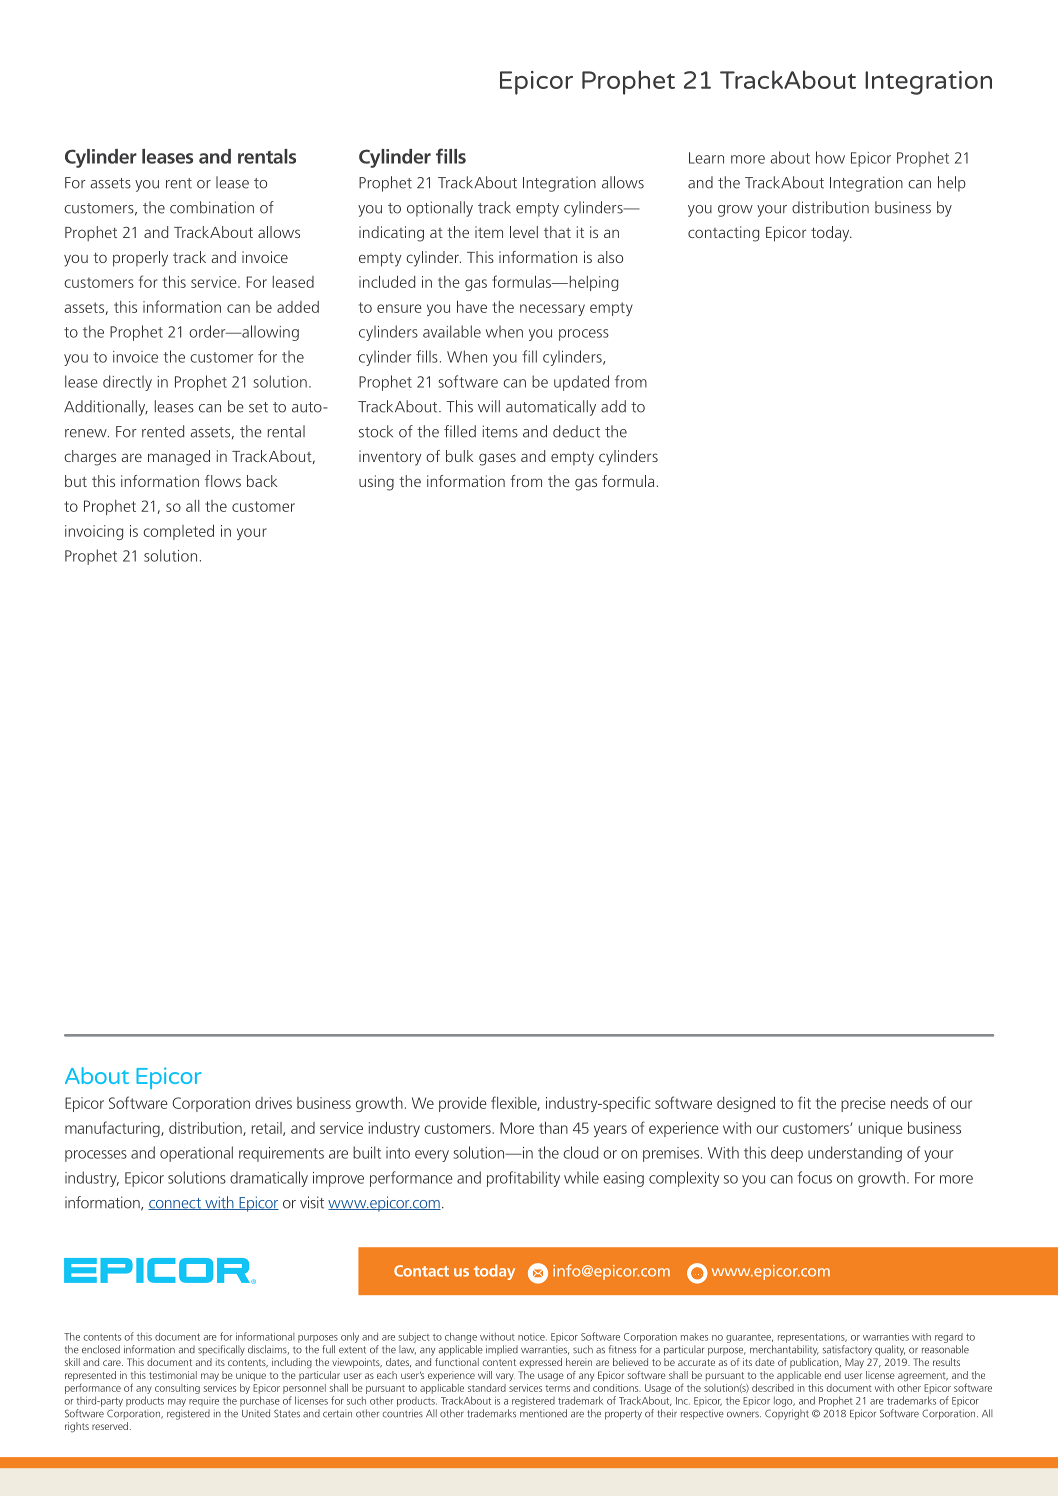  I want to click on how, so click(830, 157).
